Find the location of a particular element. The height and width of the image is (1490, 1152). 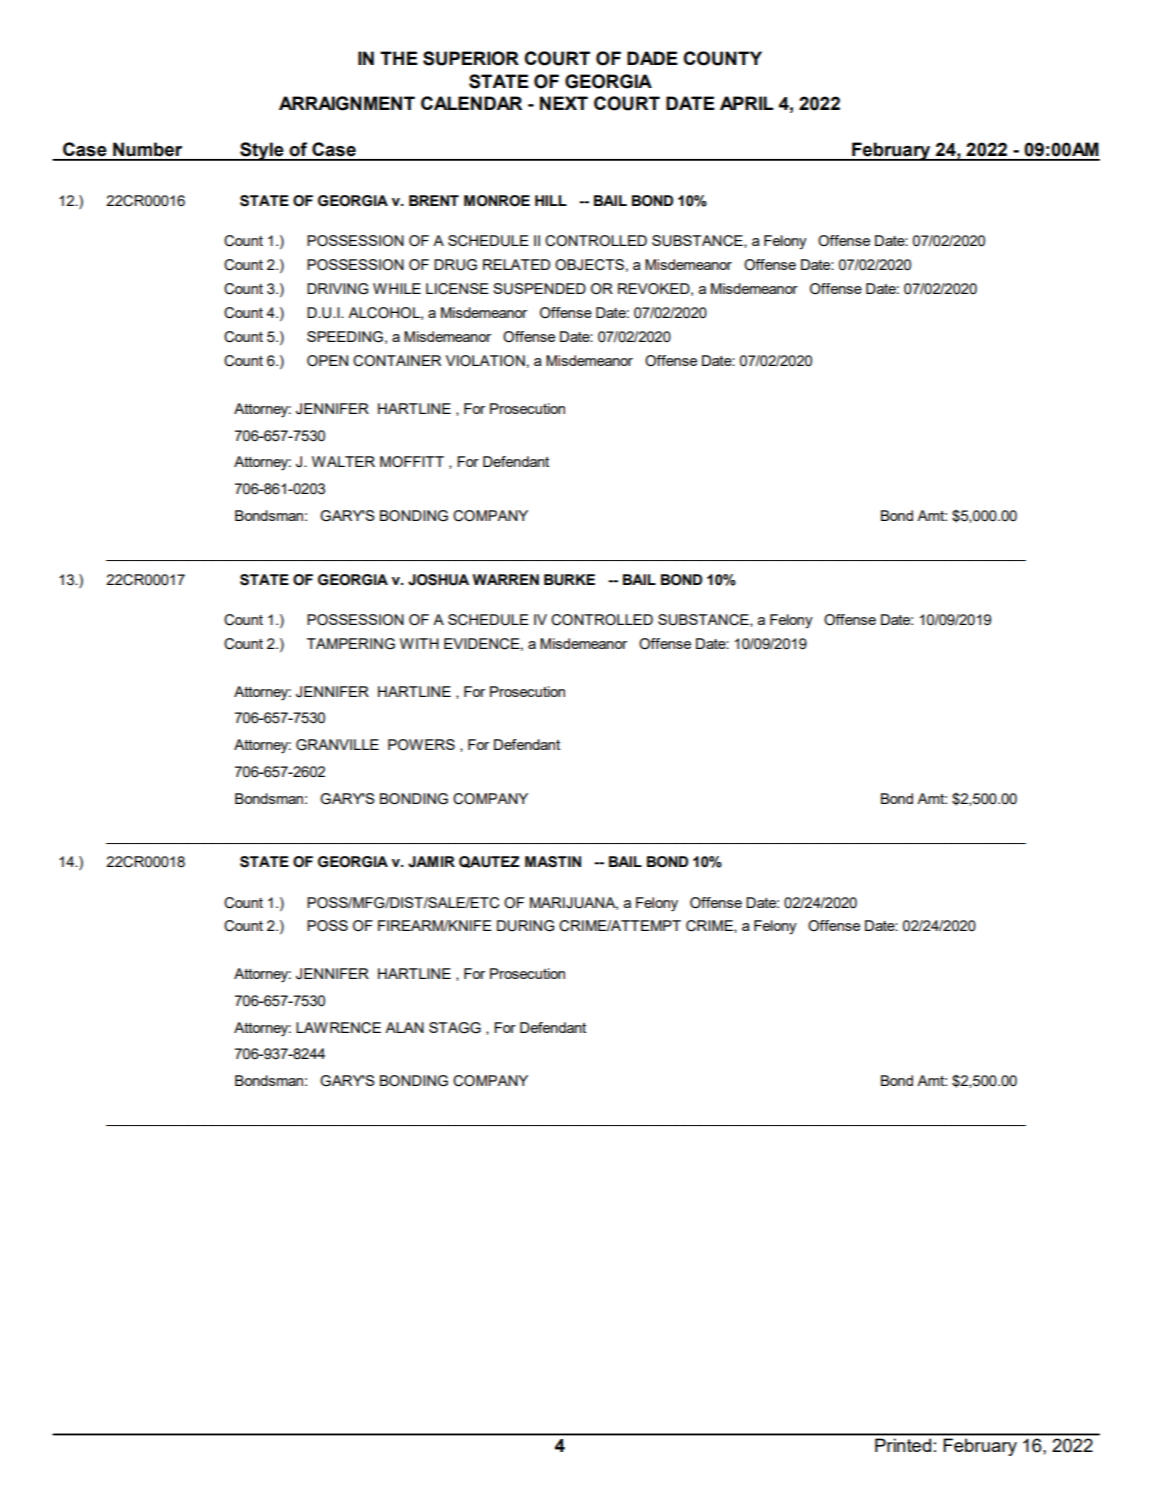

ALAN is located at coordinates (404, 1027).
